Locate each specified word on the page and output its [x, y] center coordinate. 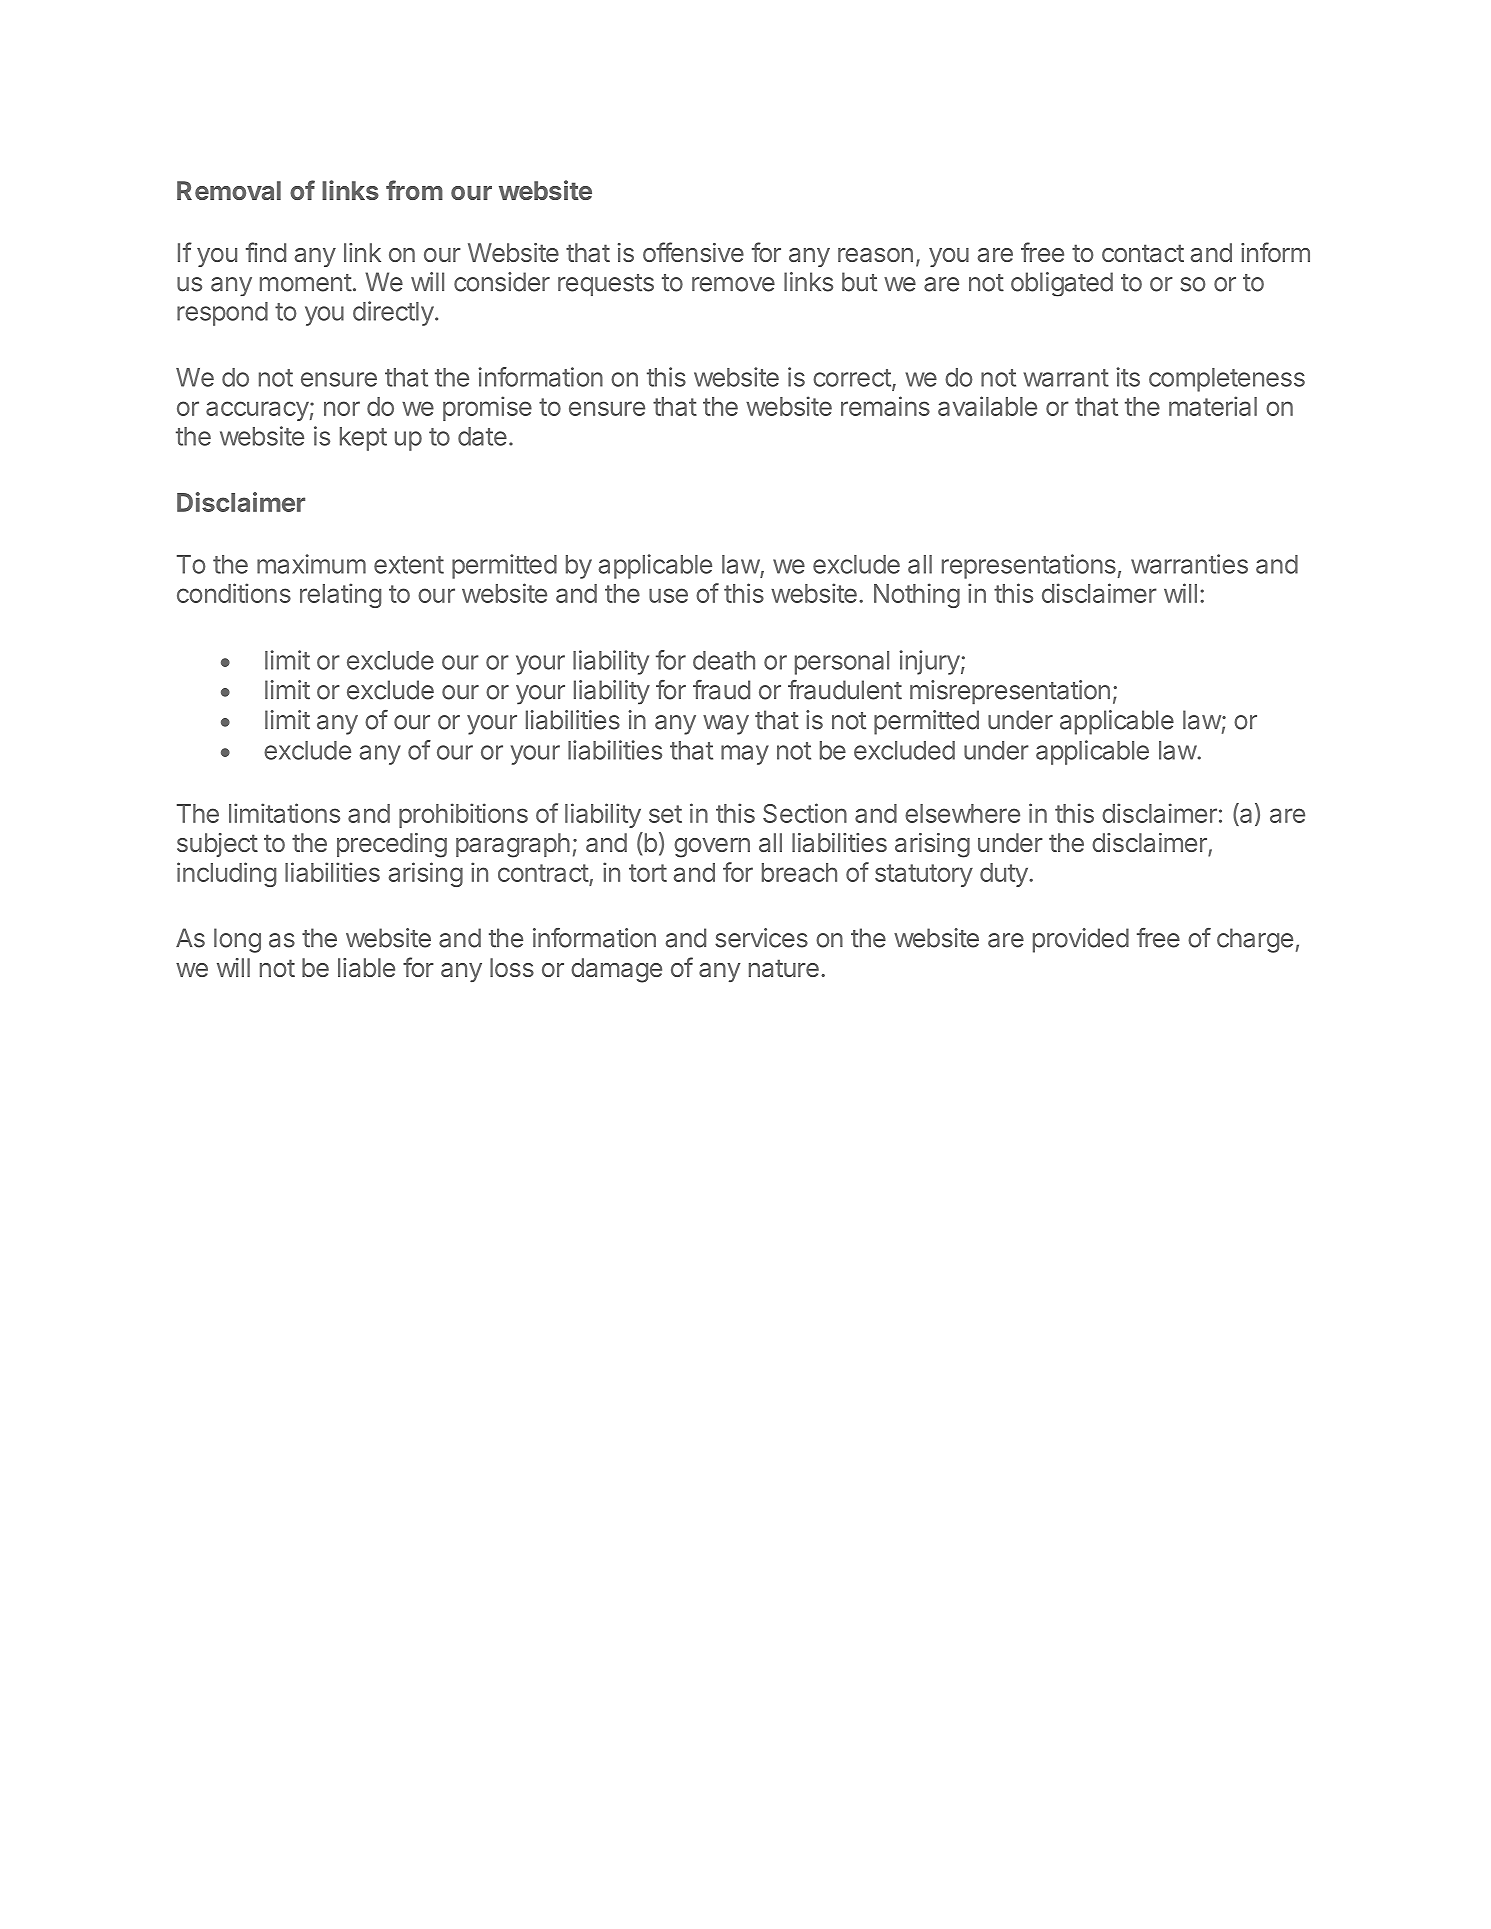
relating [340, 595]
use [668, 595]
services [761, 938]
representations [1029, 566]
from [414, 190]
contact [1143, 253]
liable [366, 967]
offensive [693, 252]
